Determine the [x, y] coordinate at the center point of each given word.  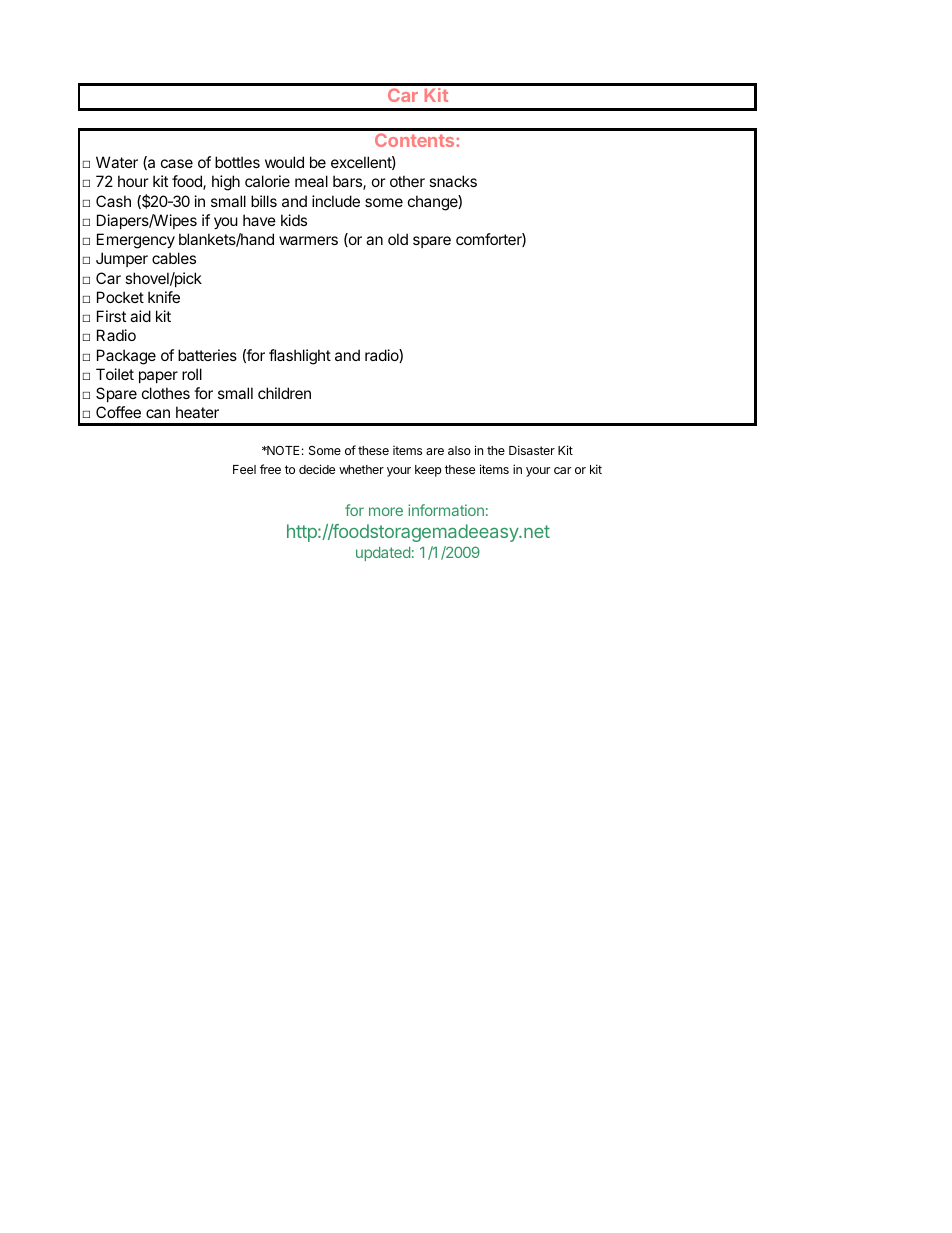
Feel [244, 469]
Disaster [532, 450]
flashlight [300, 357]
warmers [308, 240]
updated [383, 554]
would [284, 162]
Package [126, 357]
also [459, 450]
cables [174, 258]
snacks [453, 181]
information [446, 510]
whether [361, 469]
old [398, 239]
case [177, 163]
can [158, 413]
